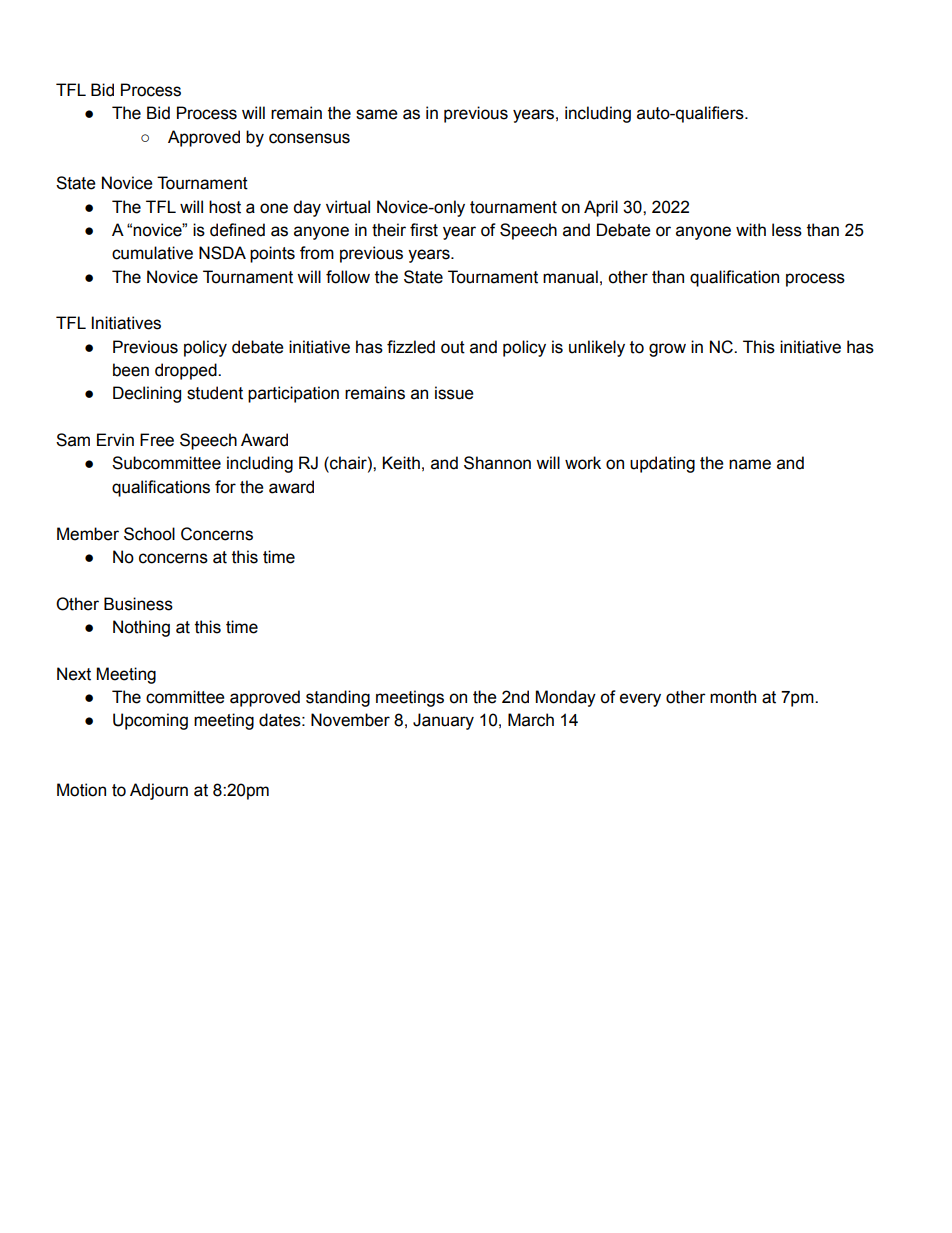 The width and height of the image is (952, 1233). What do you see at coordinates (81, 790) in the image?
I see `Motion` at bounding box center [81, 790].
